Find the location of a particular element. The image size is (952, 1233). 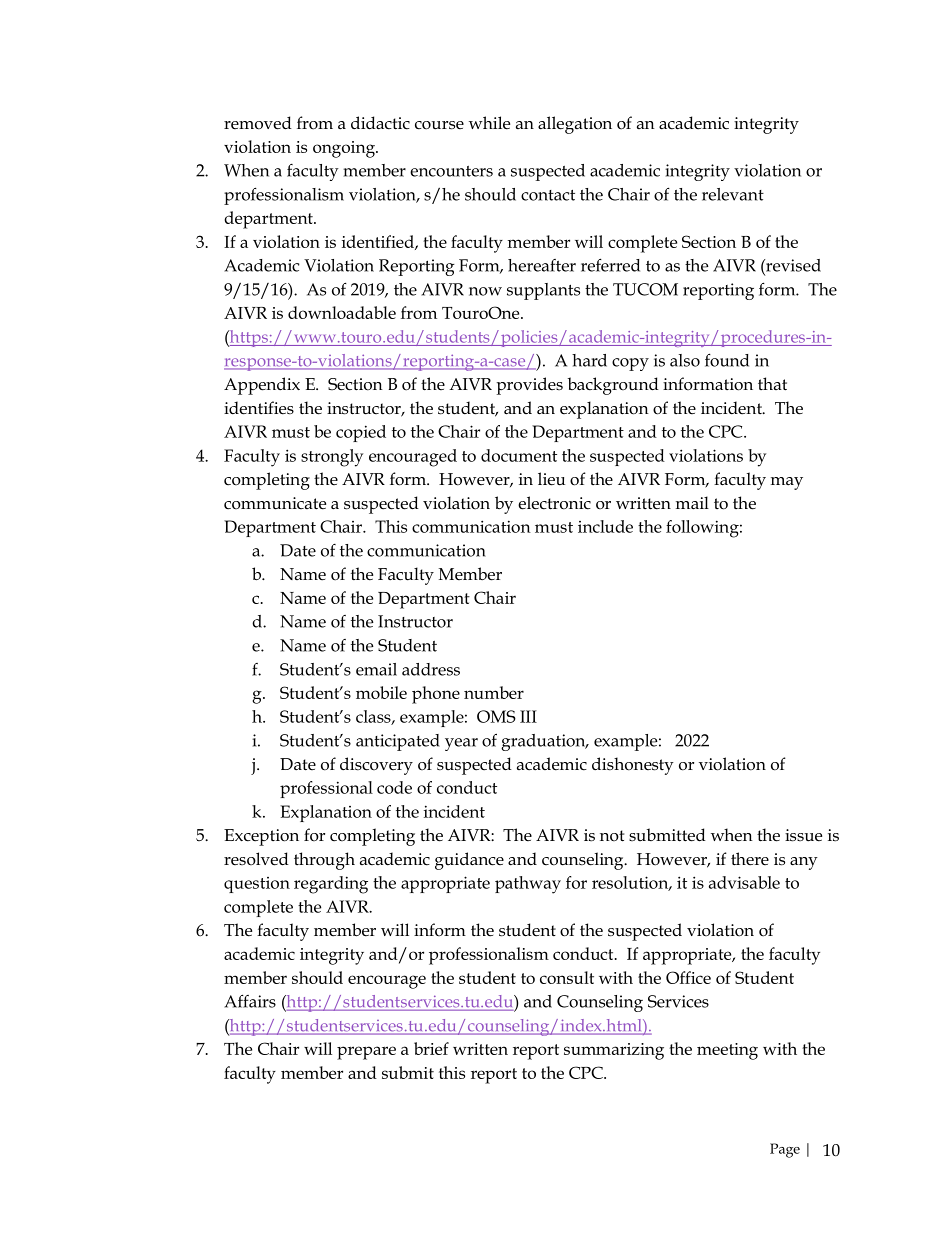

contact is located at coordinates (548, 195).
